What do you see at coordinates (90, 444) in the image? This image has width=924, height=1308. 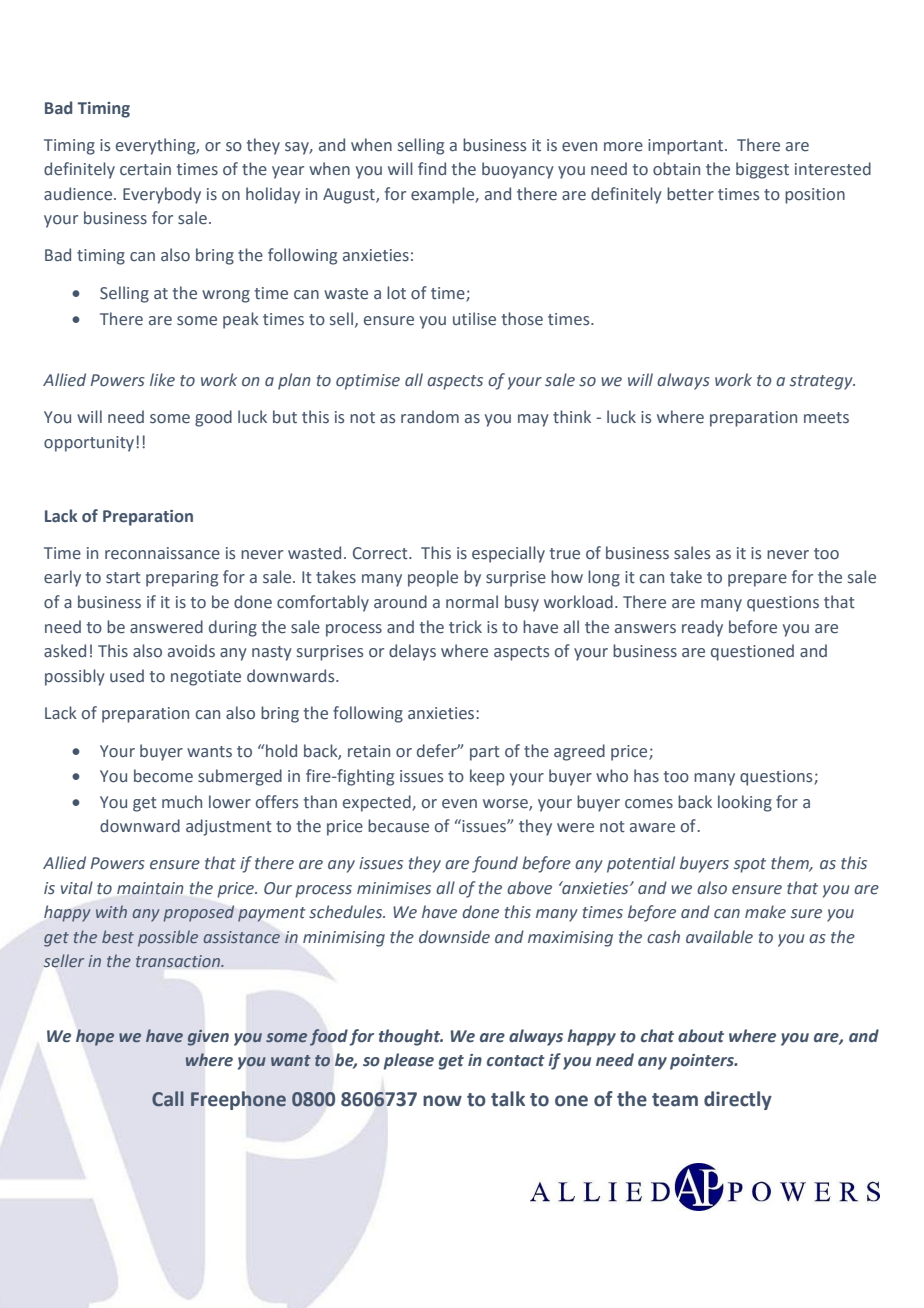 I see `opportunity` at bounding box center [90, 444].
